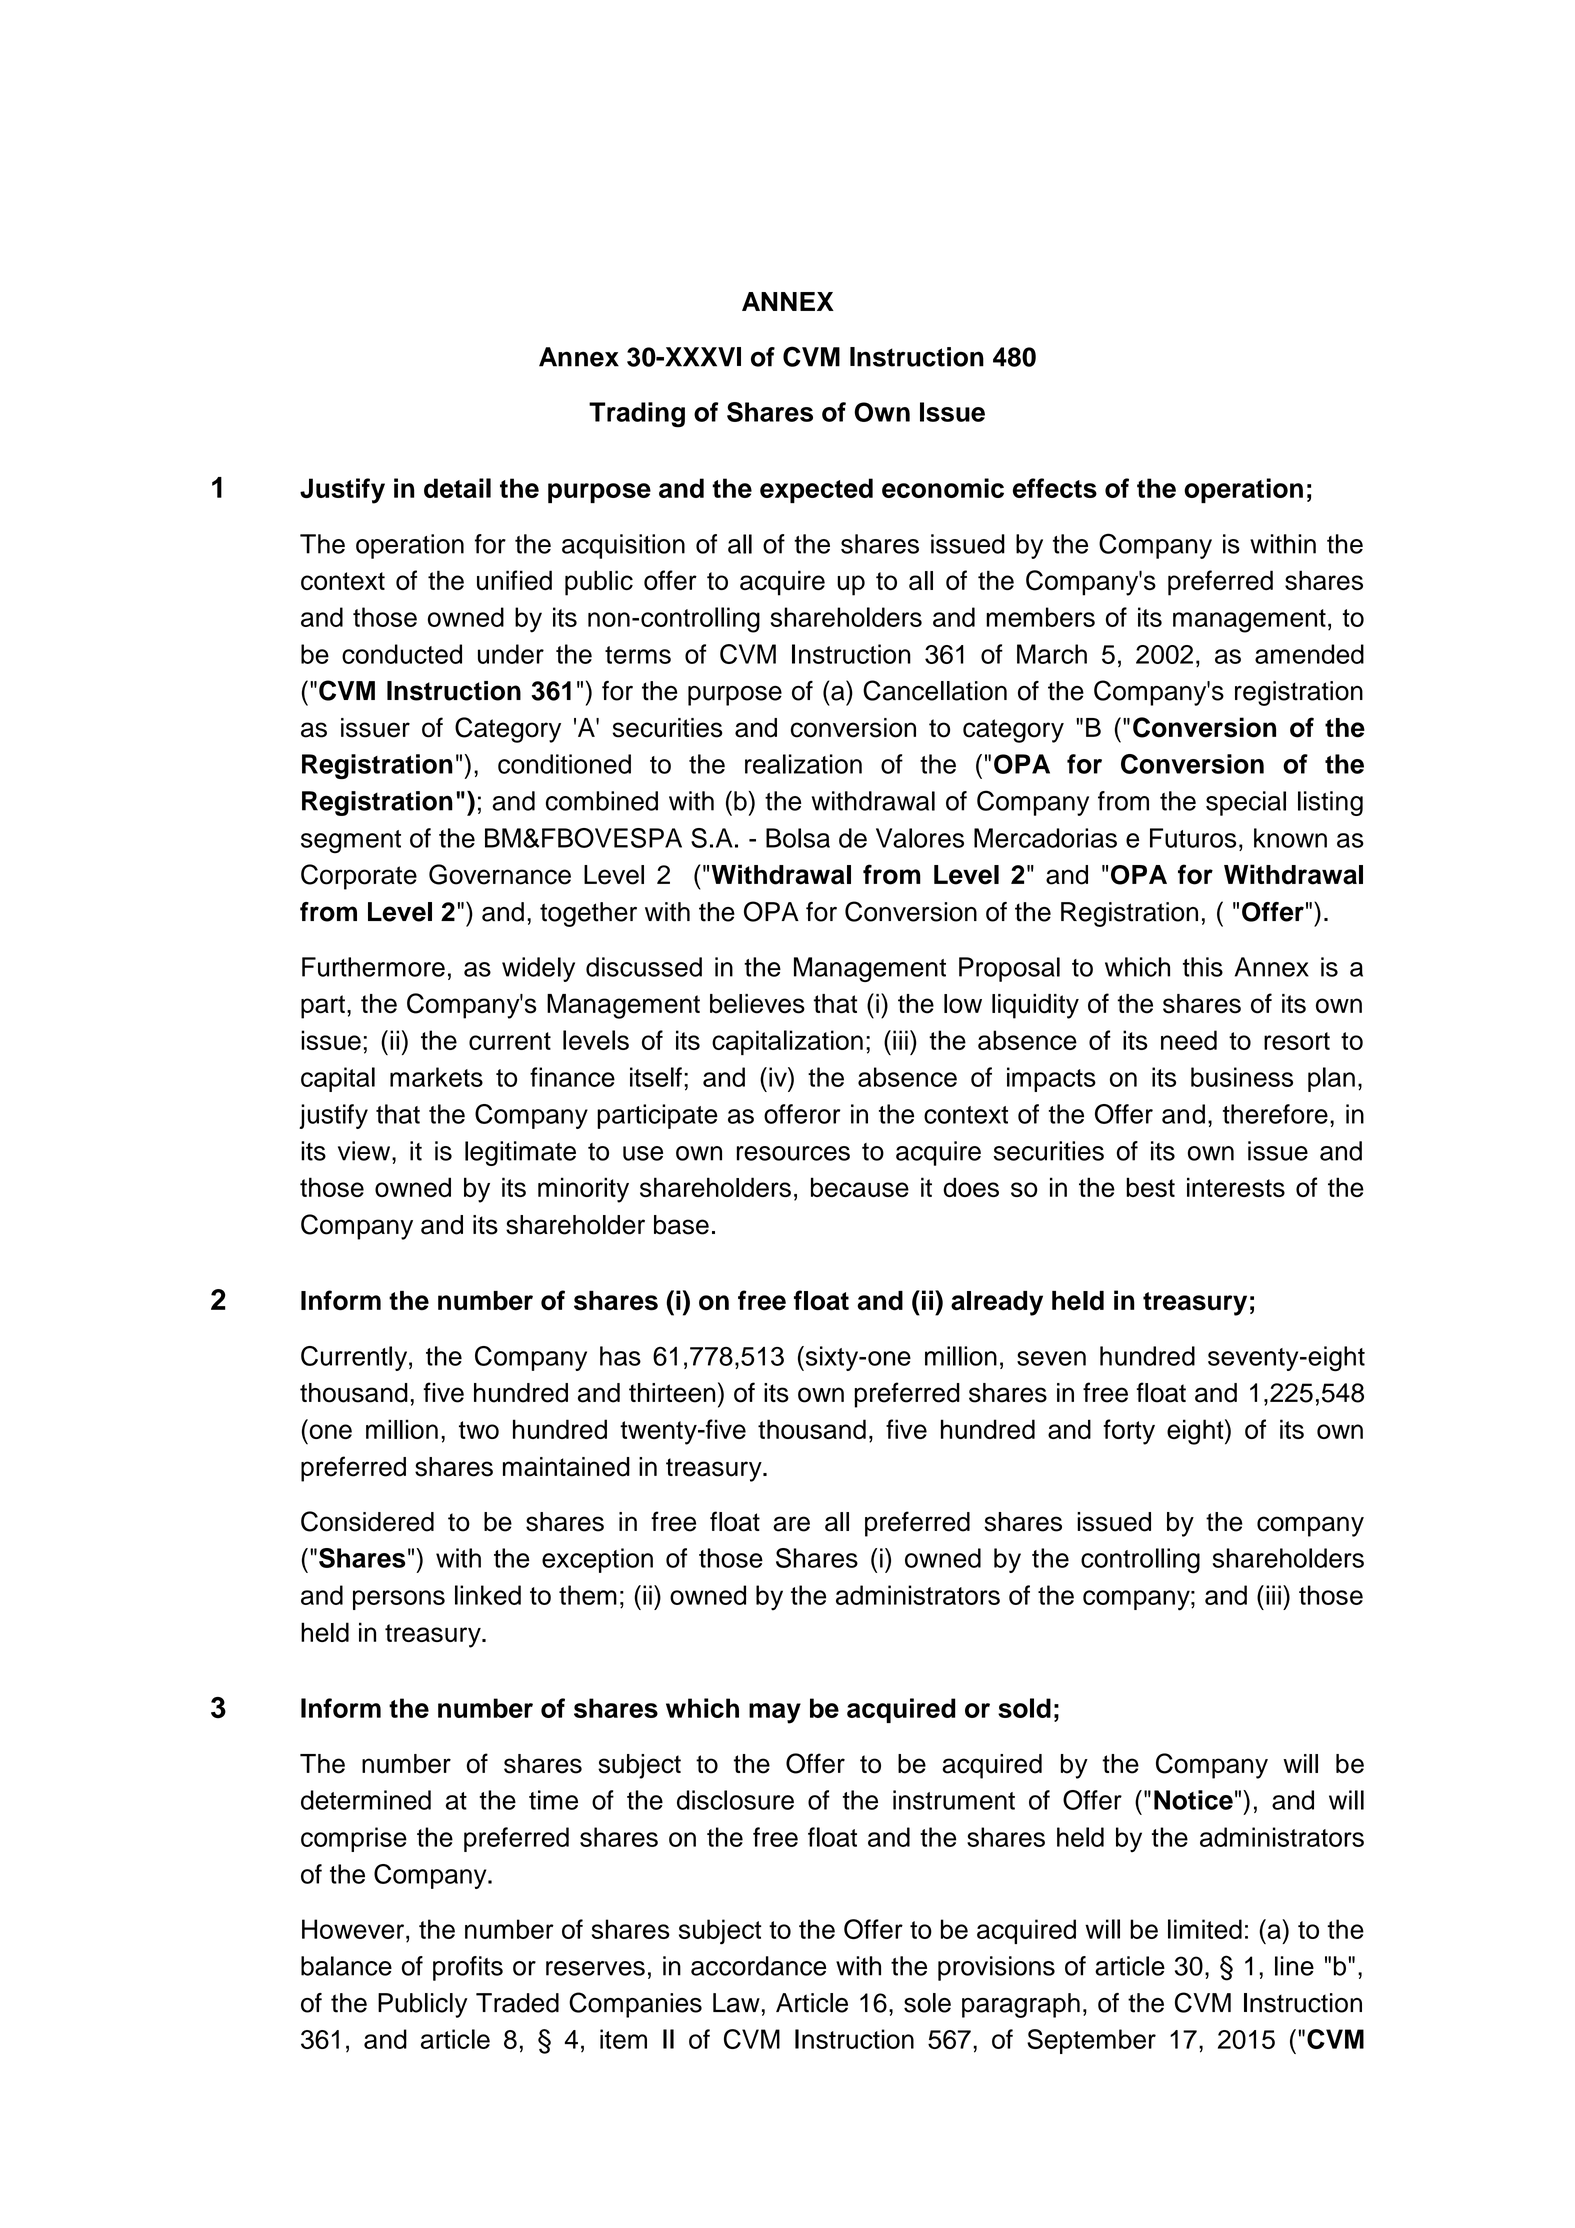 Image resolution: width=1575 pixels, height=2228 pixels. I want to click on may, so click(775, 1713).
